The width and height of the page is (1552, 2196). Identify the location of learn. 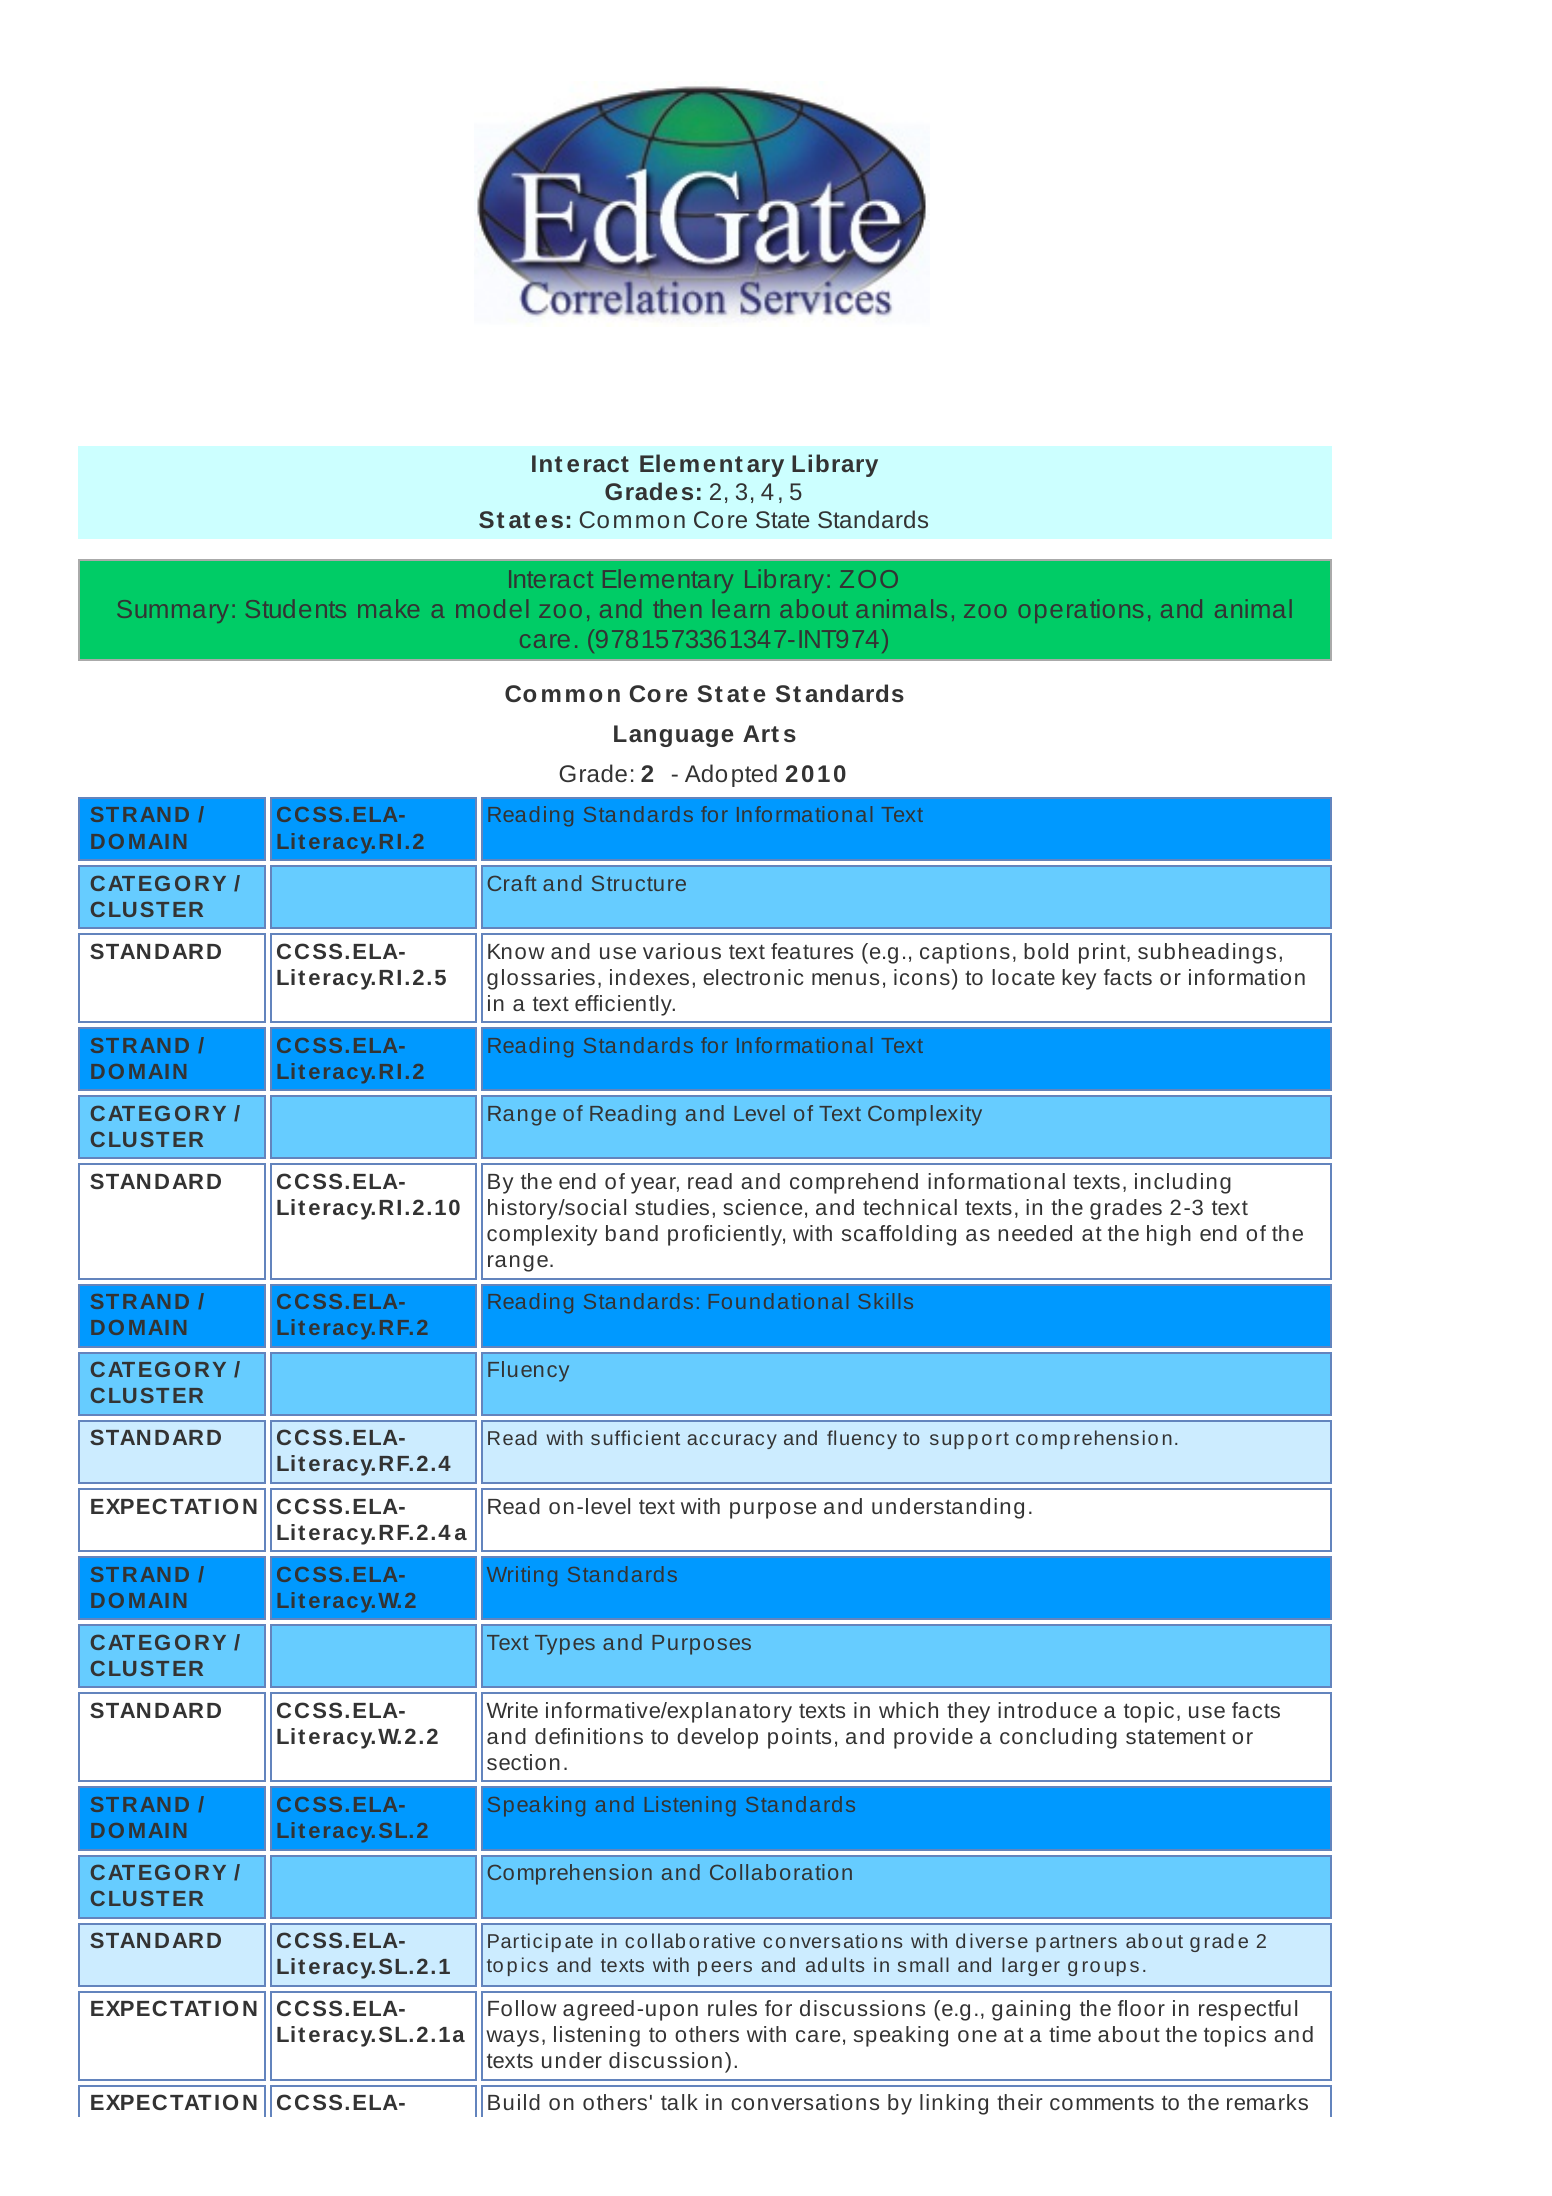
(741, 609).
